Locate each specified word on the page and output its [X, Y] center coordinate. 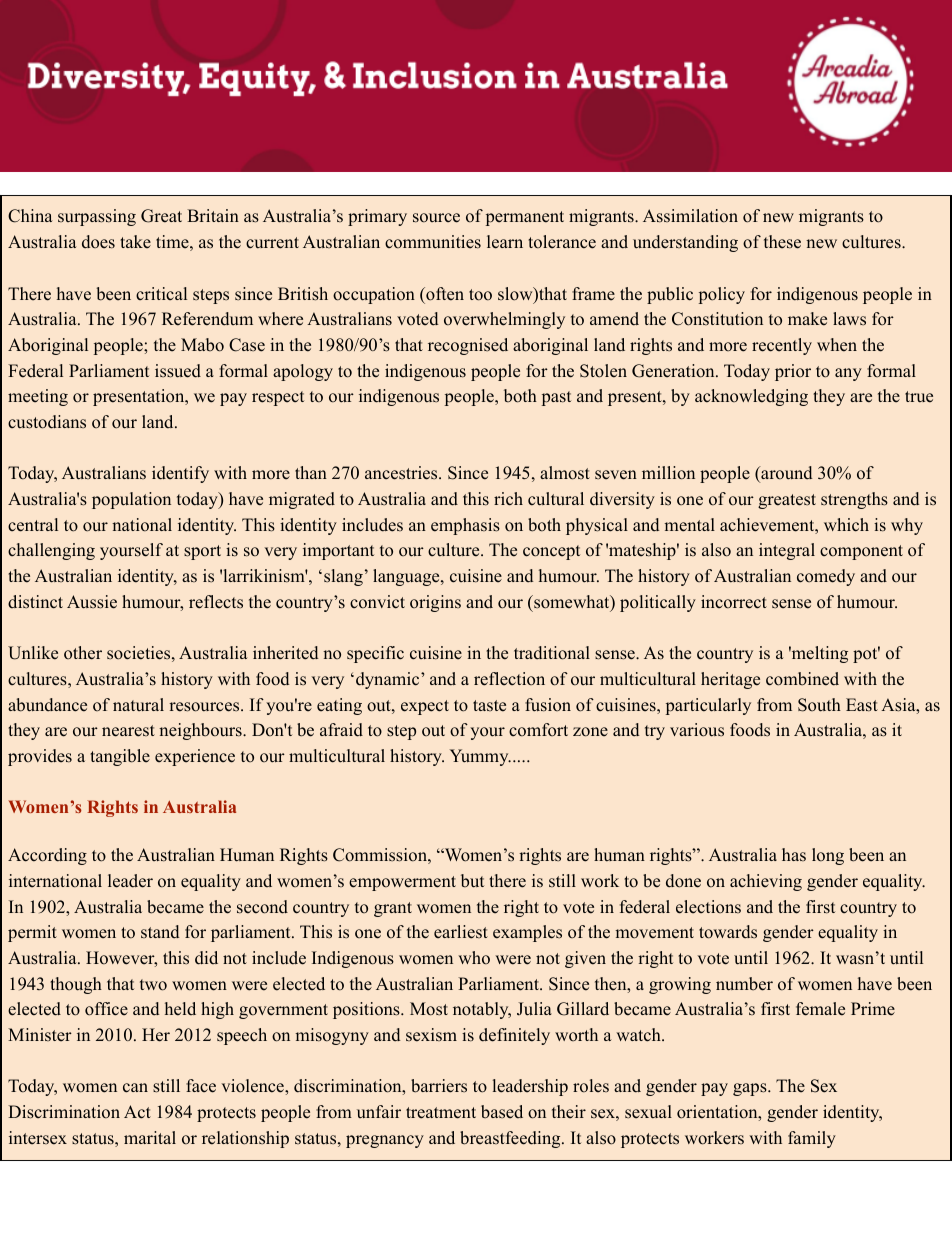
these [782, 242]
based [502, 1112]
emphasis [465, 526]
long [828, 856]
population [131, 500]
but [472, 881]
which [846, 525]
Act [137, 1112]
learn [505, 242]
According [47, 856]
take [135, 242]
